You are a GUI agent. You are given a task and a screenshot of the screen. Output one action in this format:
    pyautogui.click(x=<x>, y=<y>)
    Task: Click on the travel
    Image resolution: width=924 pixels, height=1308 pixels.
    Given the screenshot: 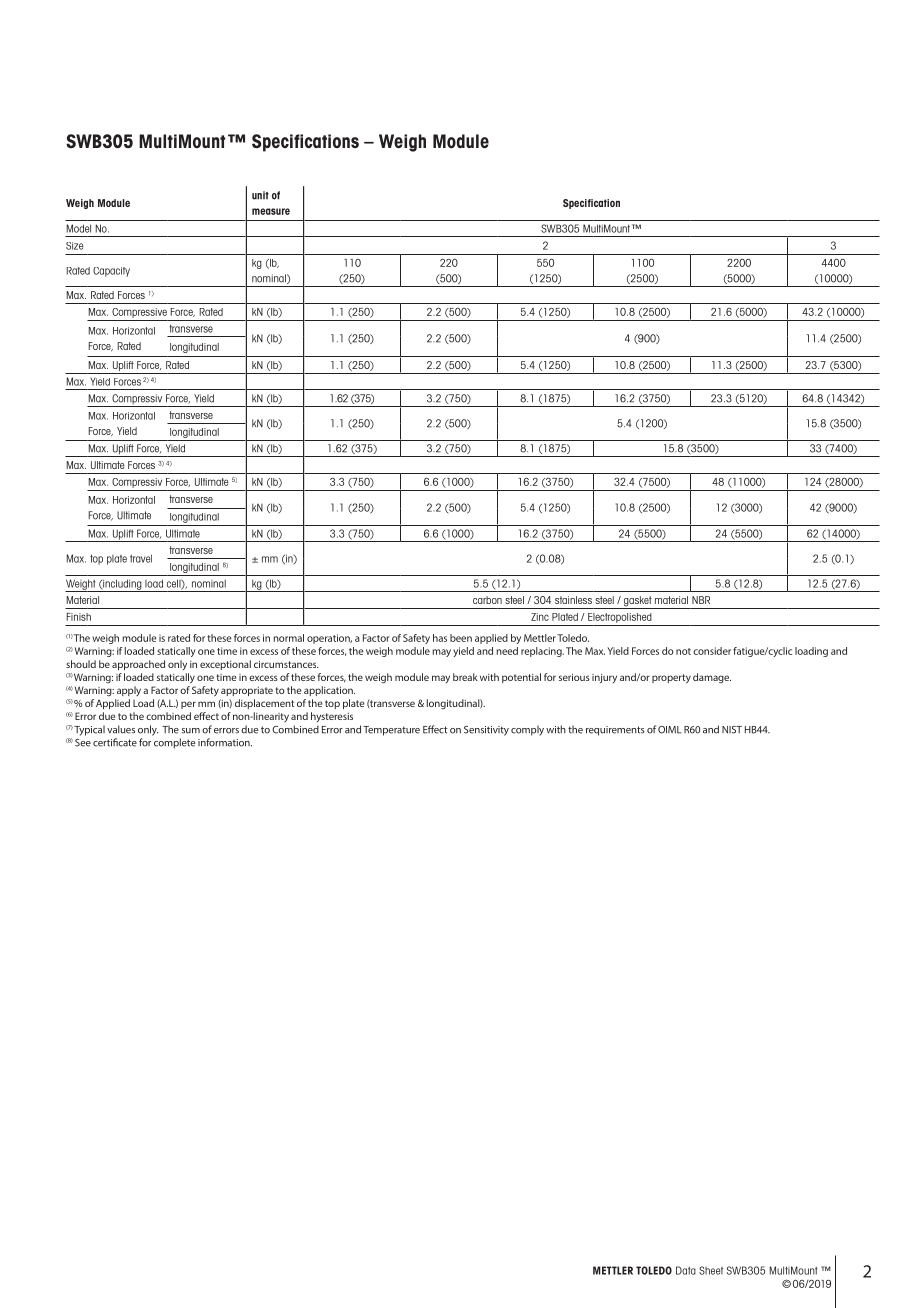 What is the action you would take?
    pyautogui.click(x=141, y=558)
